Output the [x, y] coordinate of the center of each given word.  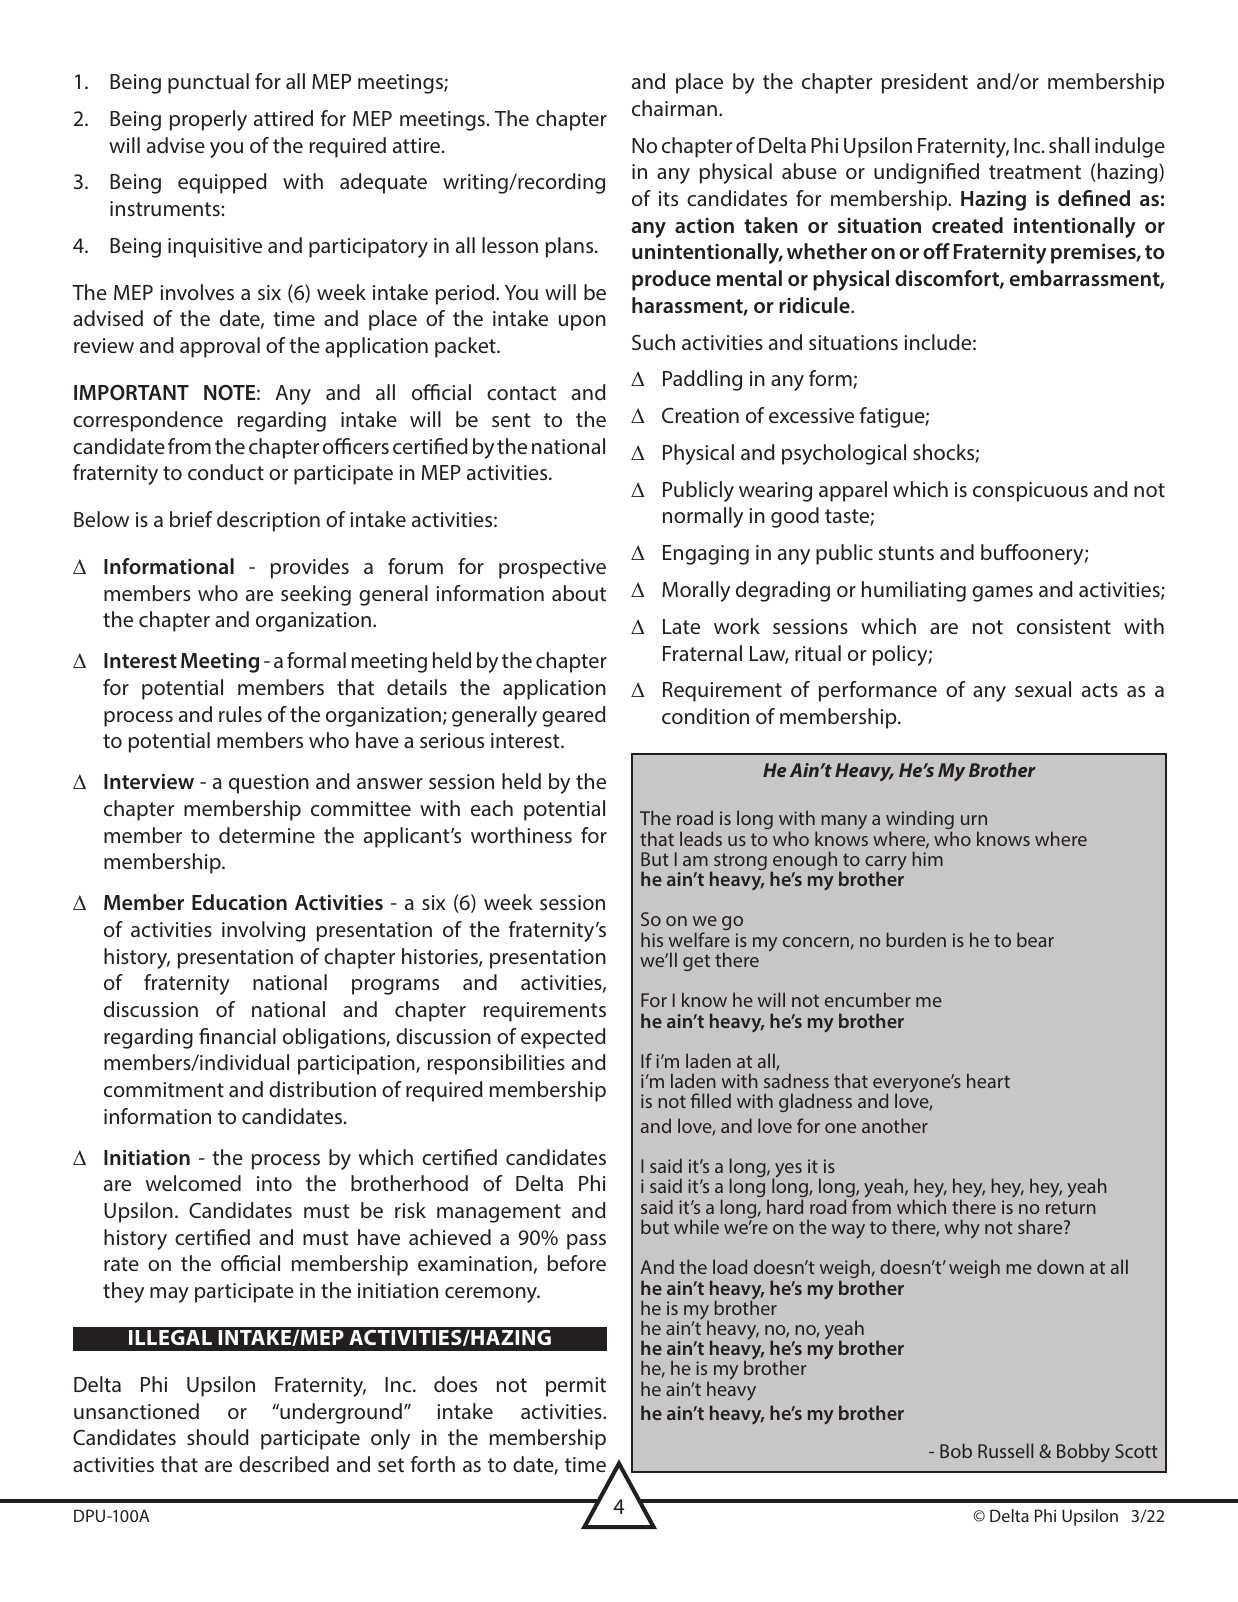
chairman [674, 108]
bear [1035, 939]
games [1002, 594]
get [696, 962]
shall [1069, 145]
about [579, 593]
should [218, 1437]
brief [191, 519]
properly [208, 120]
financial [237, 1036]
